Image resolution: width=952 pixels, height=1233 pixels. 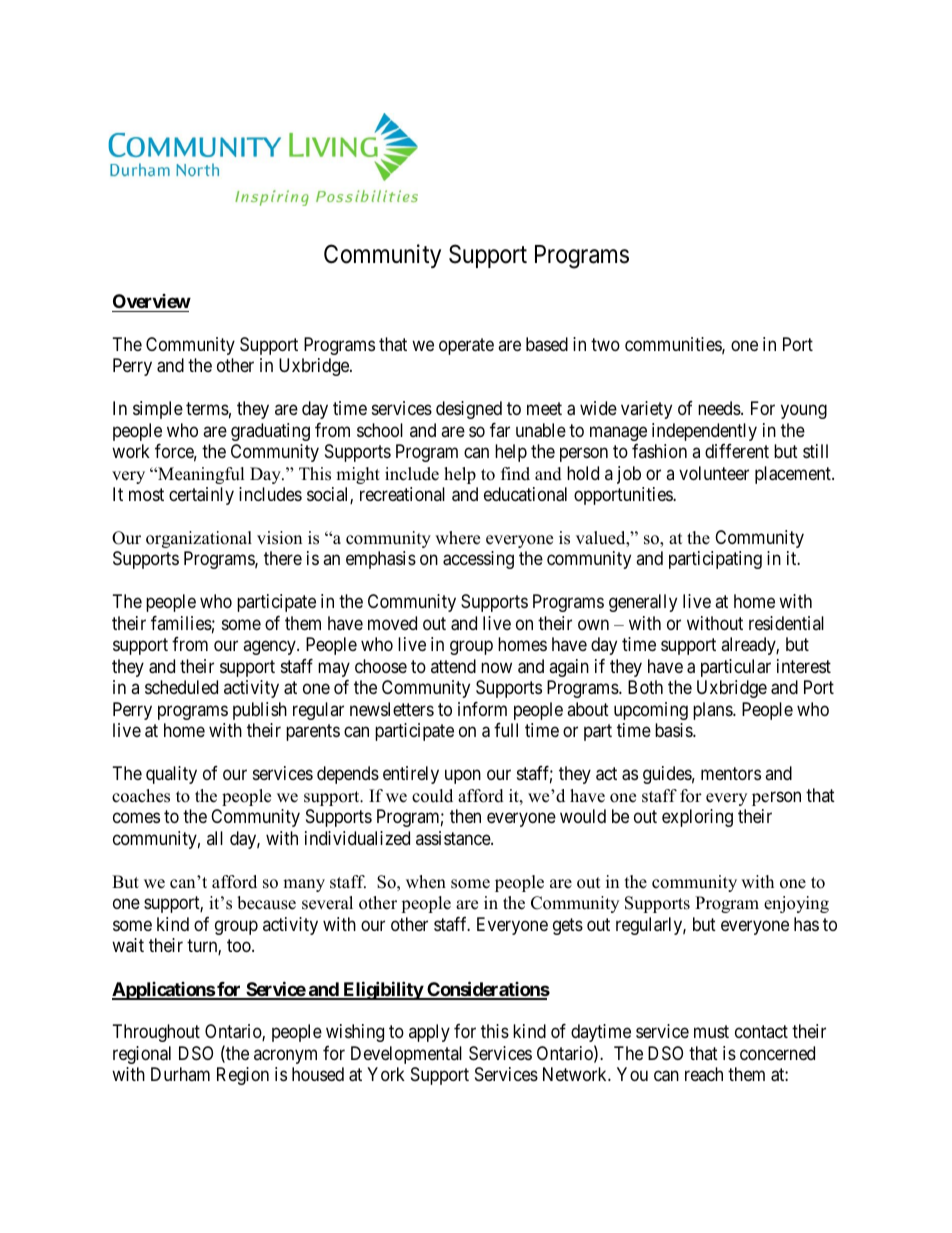 I want to click on must, so click(x=711, y=1031).
